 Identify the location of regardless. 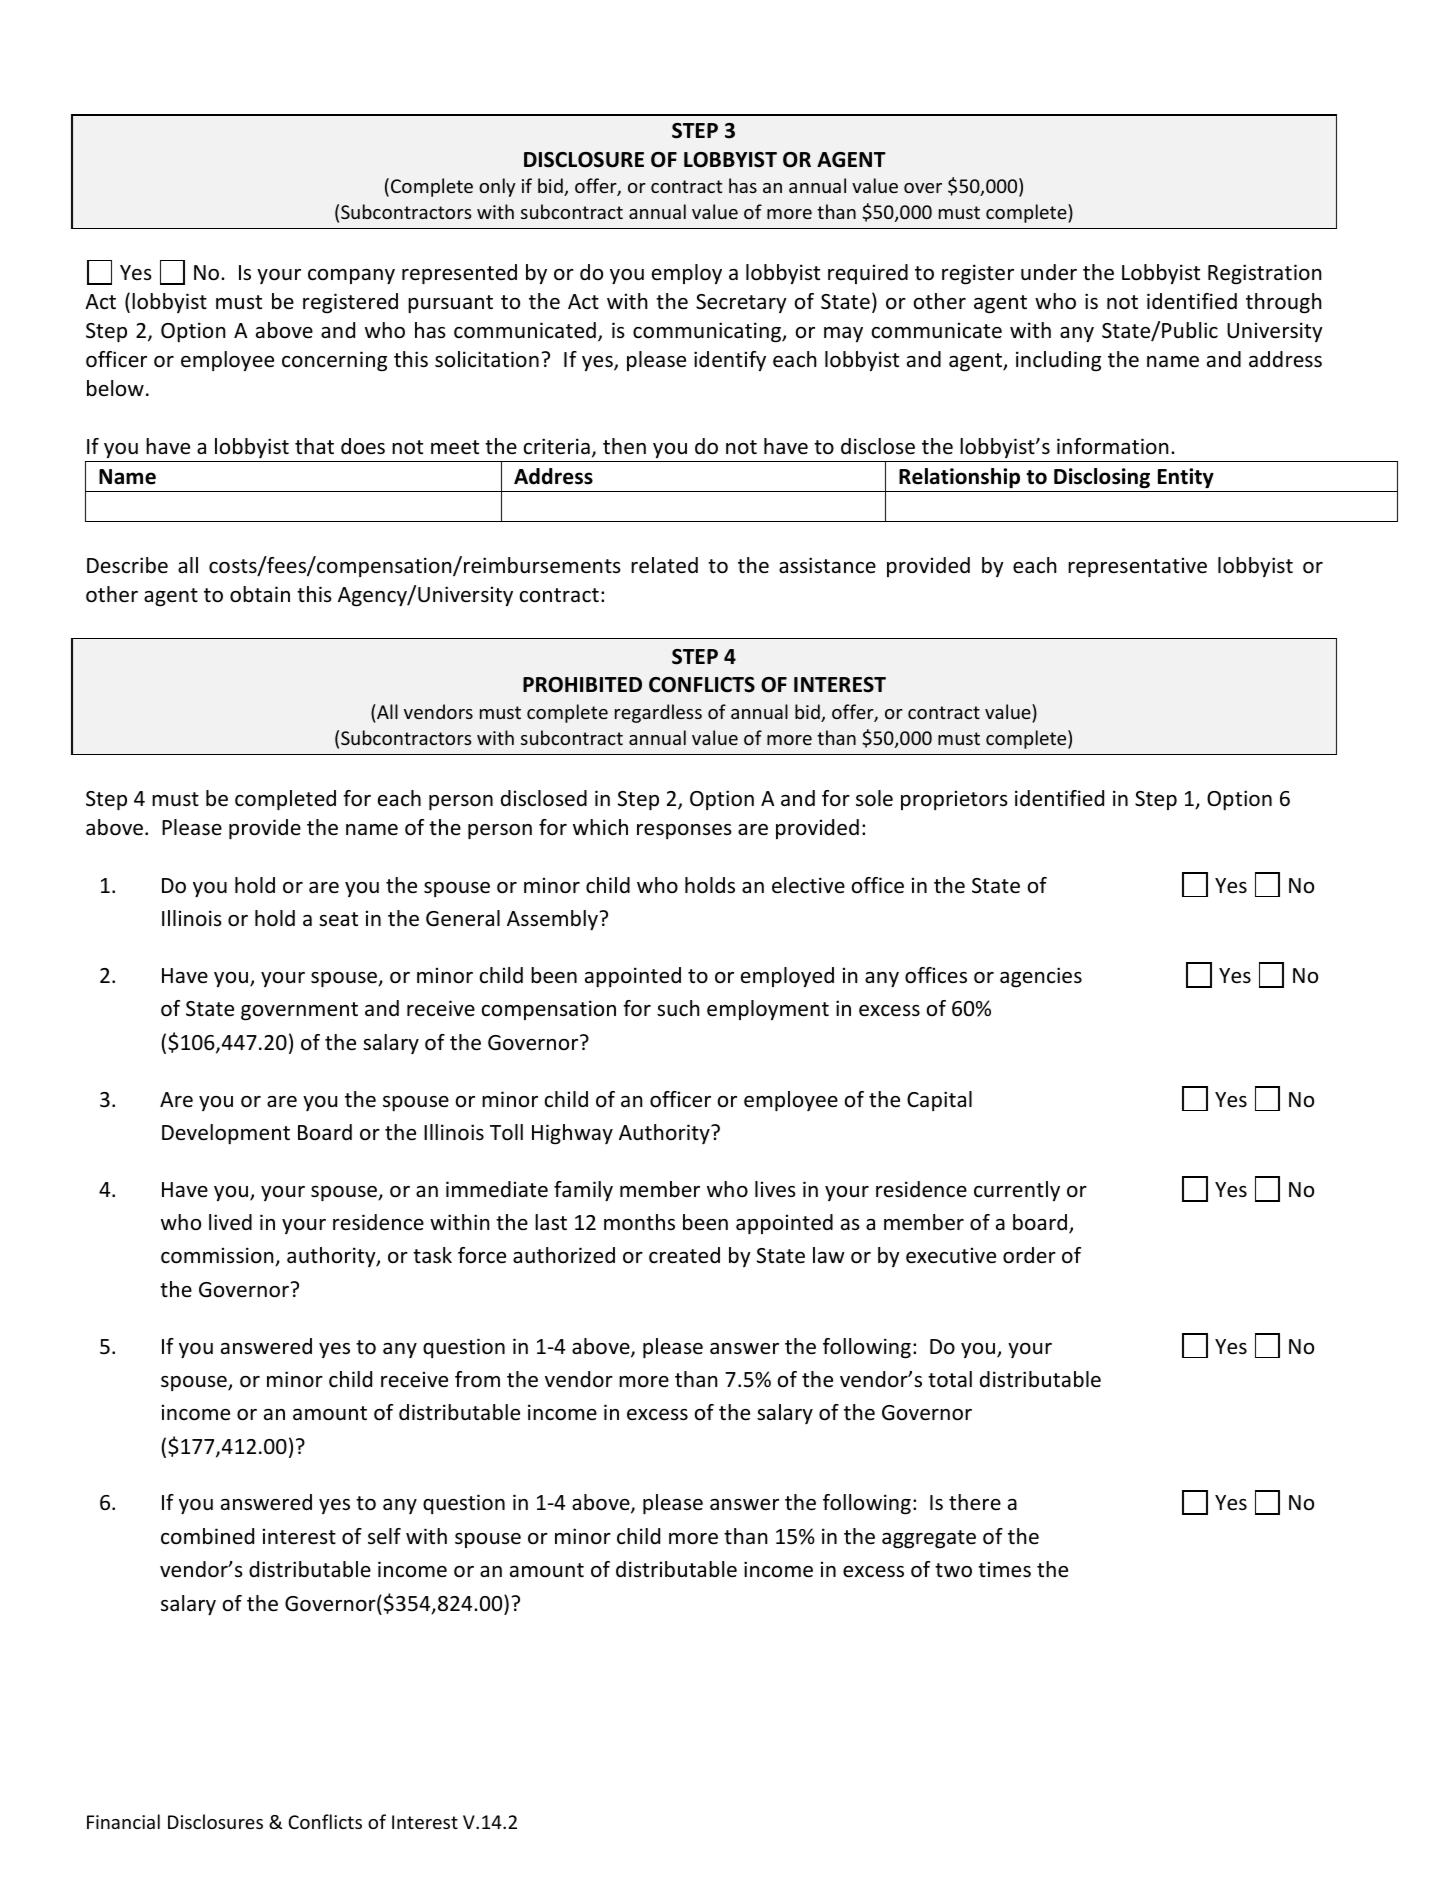
(658, 713).
